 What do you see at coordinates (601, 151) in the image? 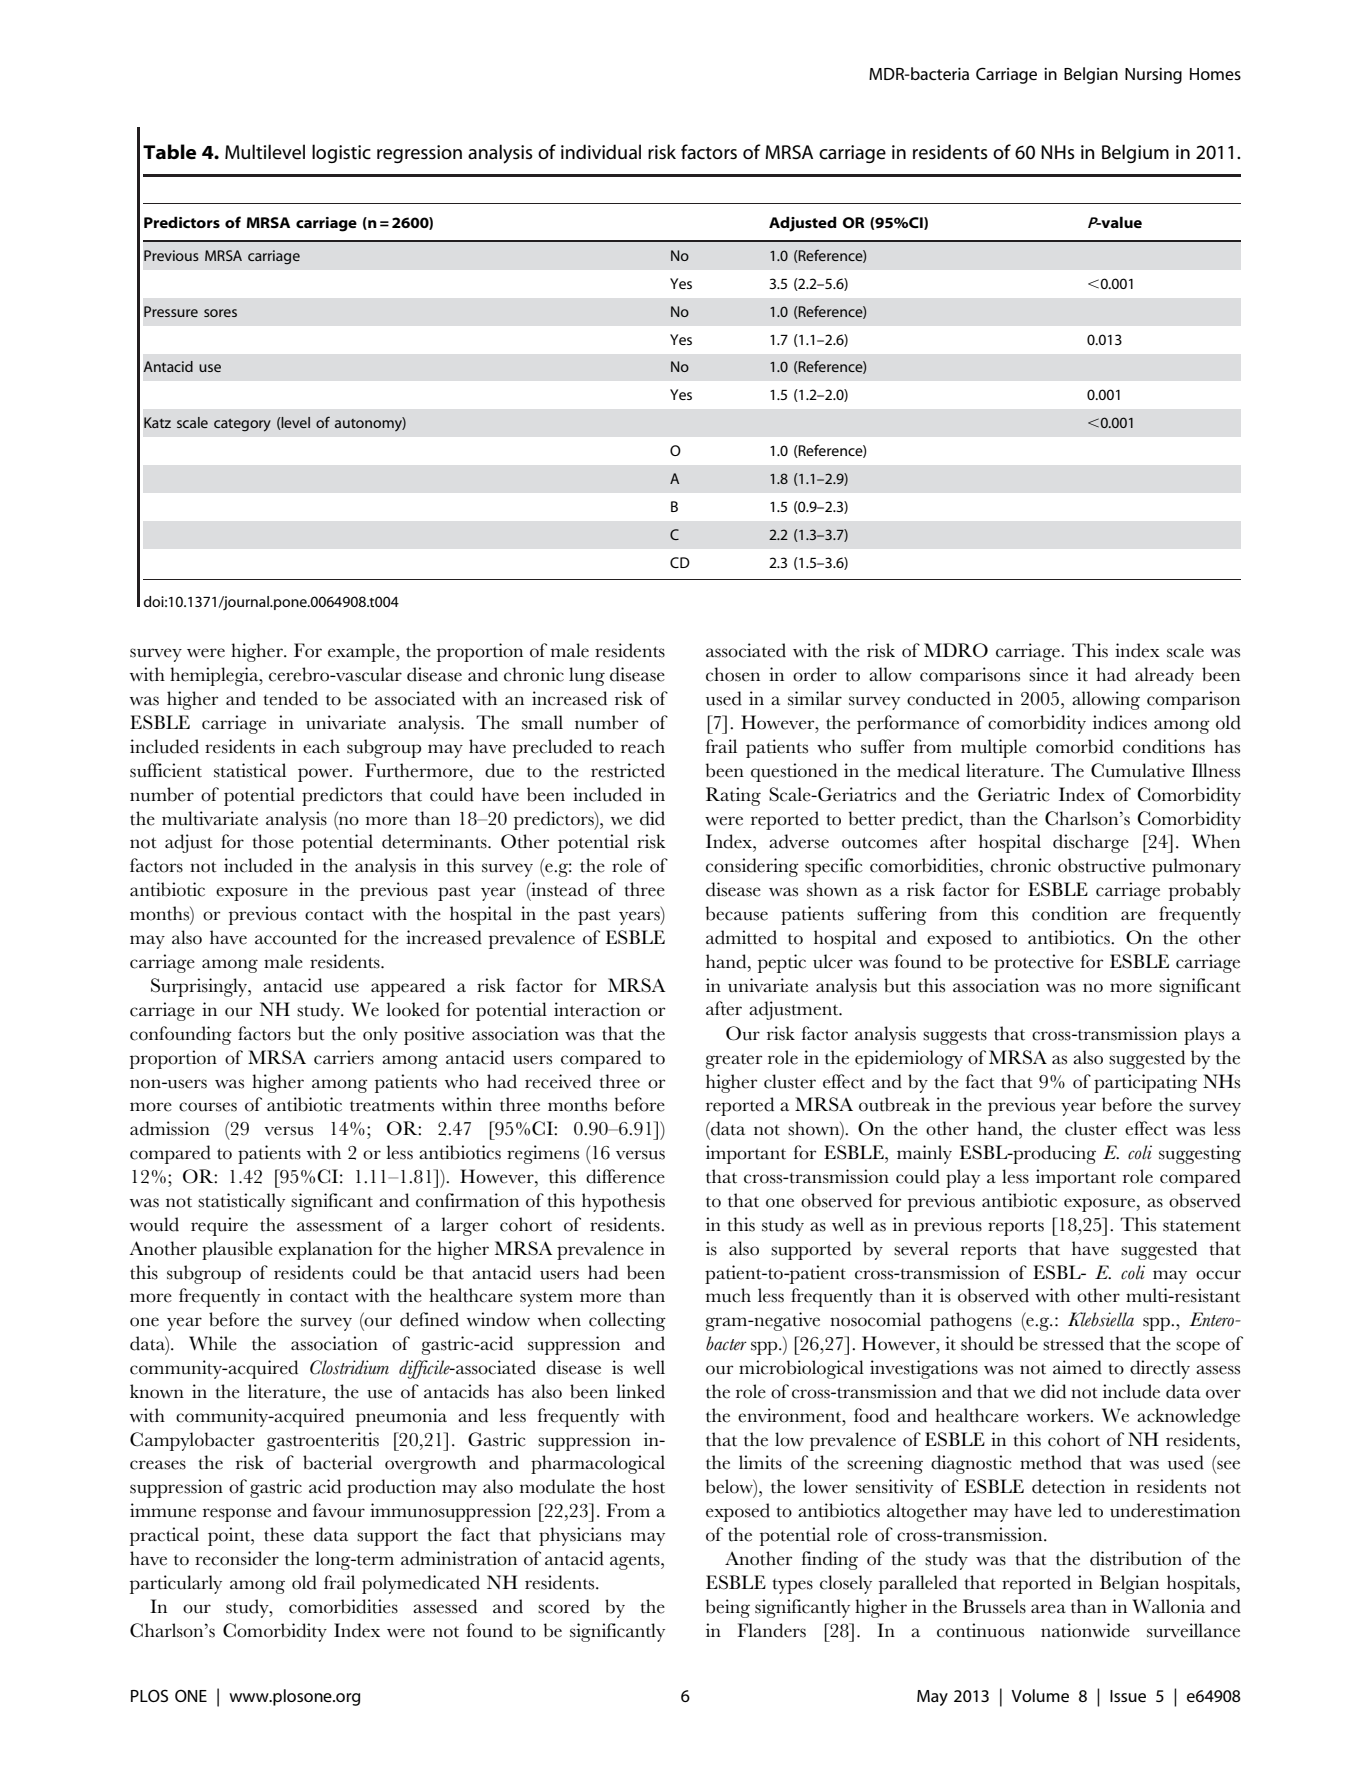
I see `individual` at bounding box center [601, 151].
